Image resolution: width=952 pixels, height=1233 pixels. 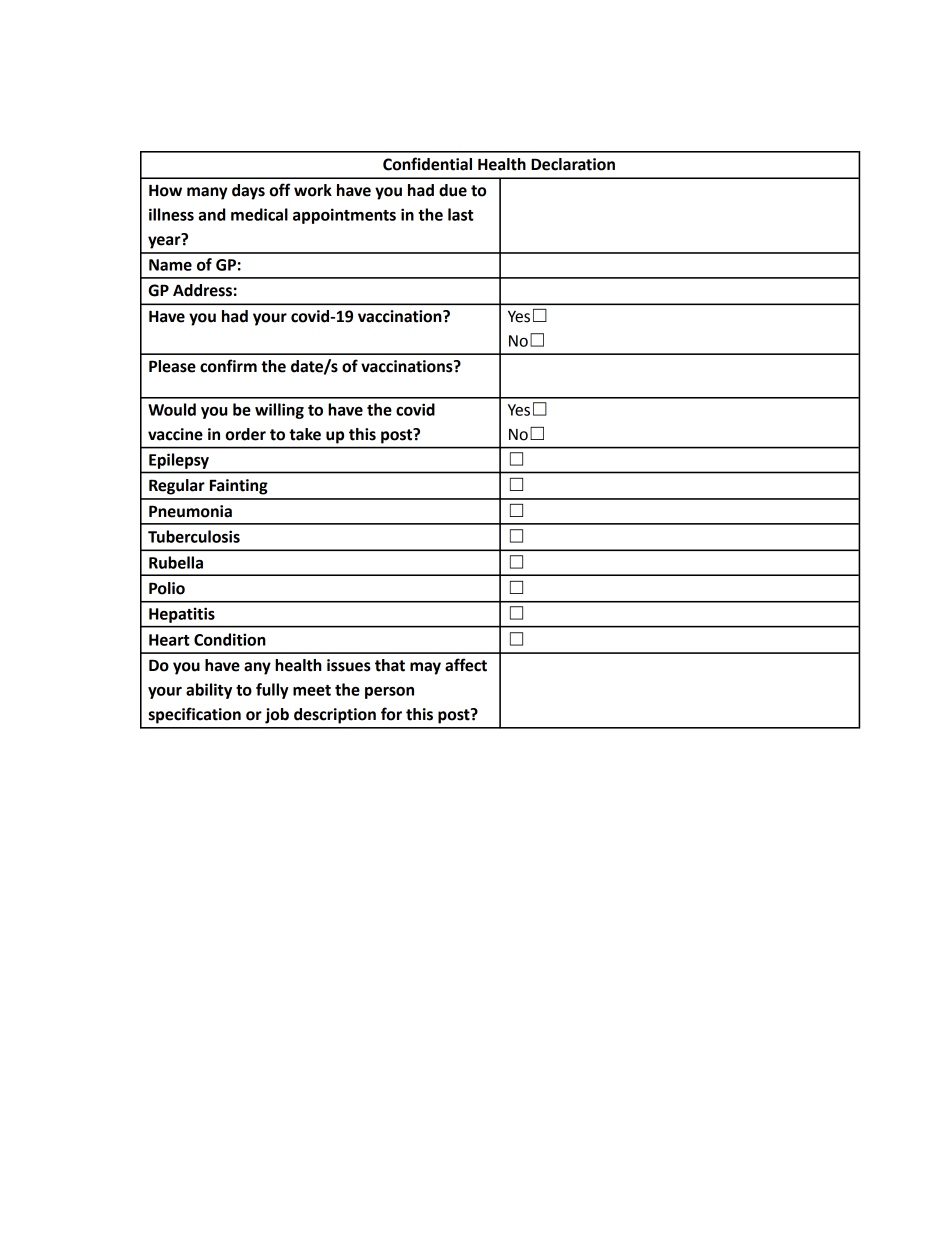 I want to click on appointments, so click(x=344, y=216).
